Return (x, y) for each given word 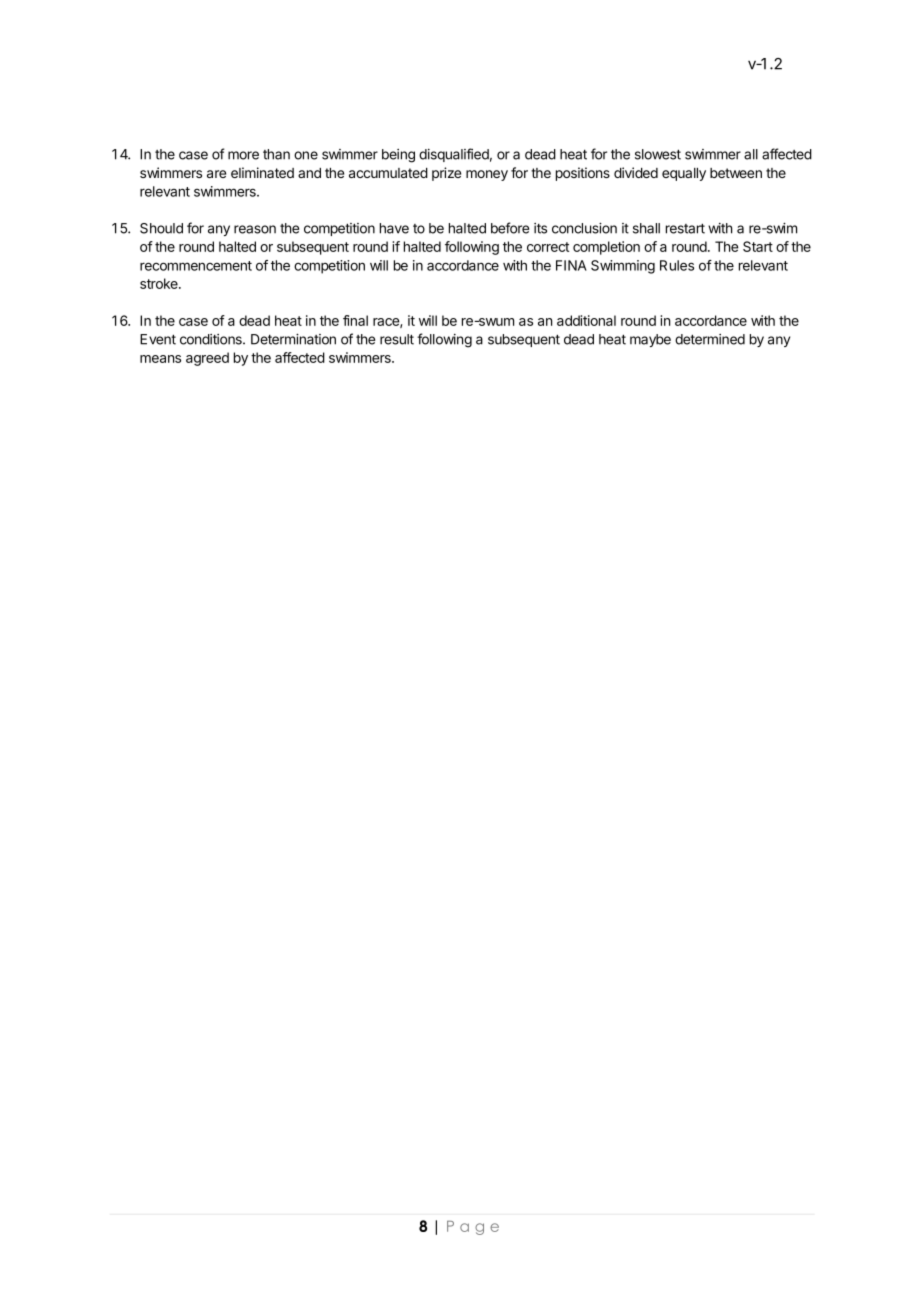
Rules (677, 265)
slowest (658, 154)
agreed (207, 359)
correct (548, 247)
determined (710, 339)
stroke (160, 283)
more (243, 155)
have (394, 228)
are (216, 174)
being (398, 156)
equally (684, 174)
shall (646, 228)
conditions (212, 339)
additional (586, 320)
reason (255, 229)
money (487, 175)
